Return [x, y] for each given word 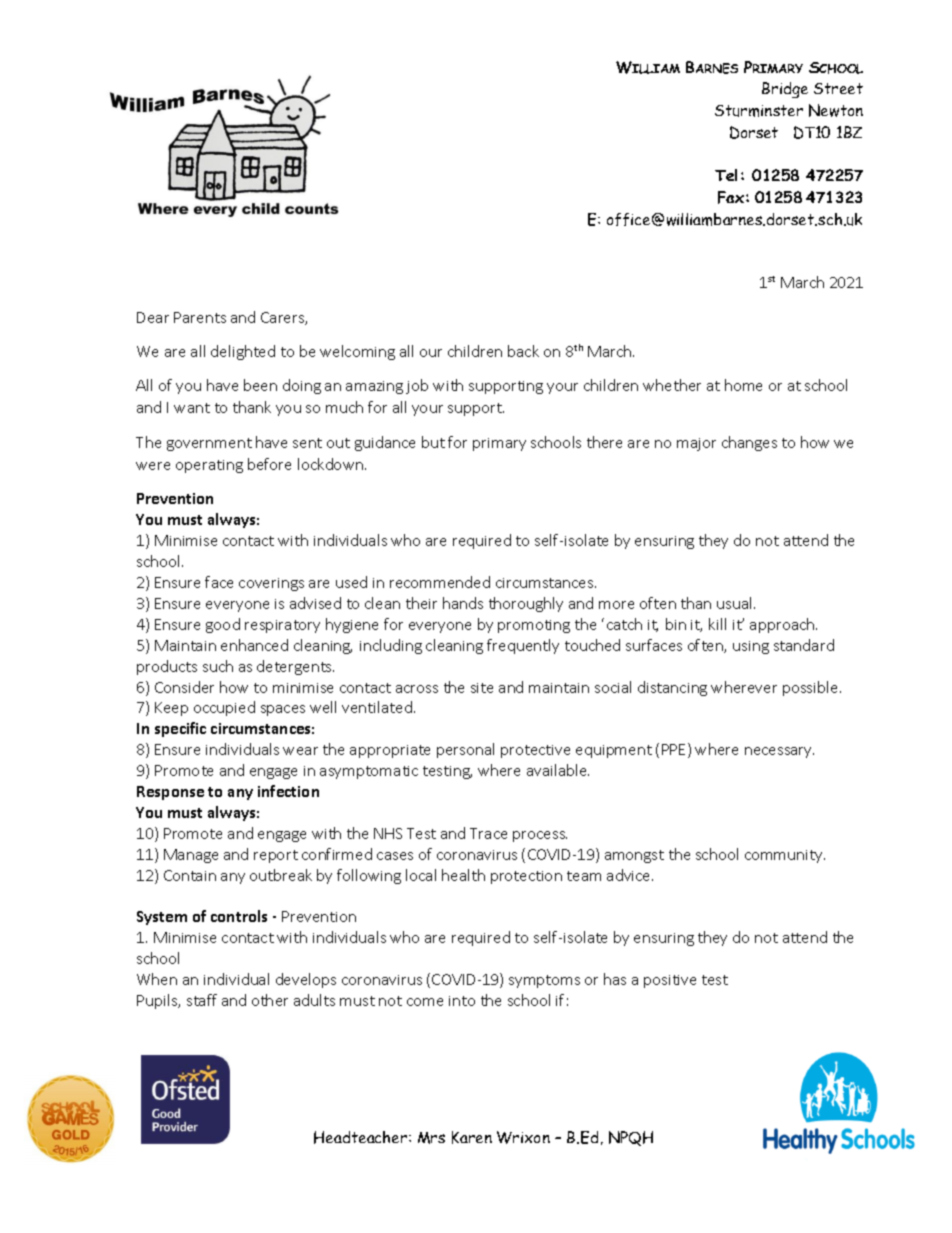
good [223, 625]
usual [734, 603]
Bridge [785, 90]
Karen [472, 1137]
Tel [726, 175]
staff [202, 1000]
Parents [200, 317]
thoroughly [526, 604]
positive [670, 981]
